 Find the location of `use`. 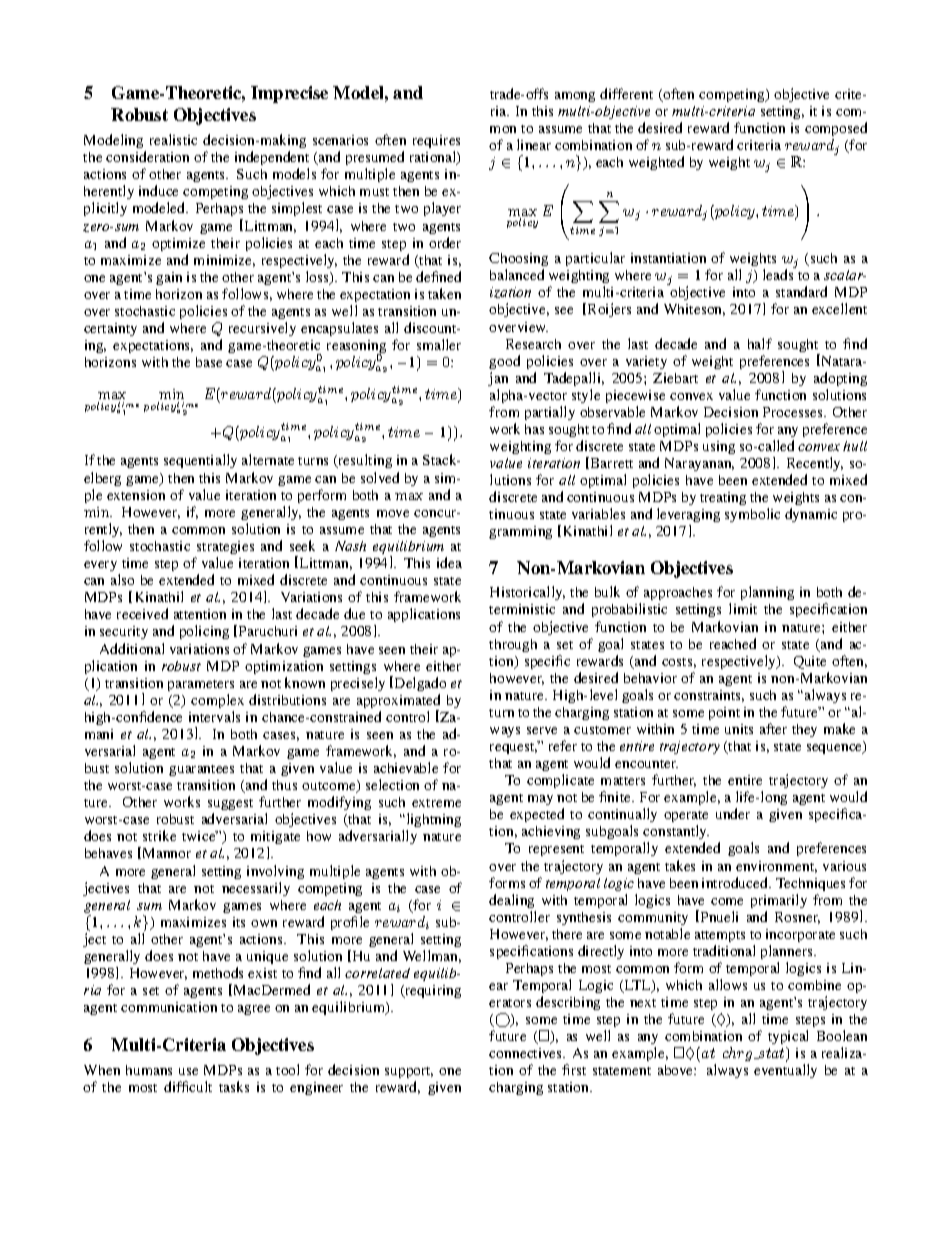

use is located at coordinates (188, 1071).
